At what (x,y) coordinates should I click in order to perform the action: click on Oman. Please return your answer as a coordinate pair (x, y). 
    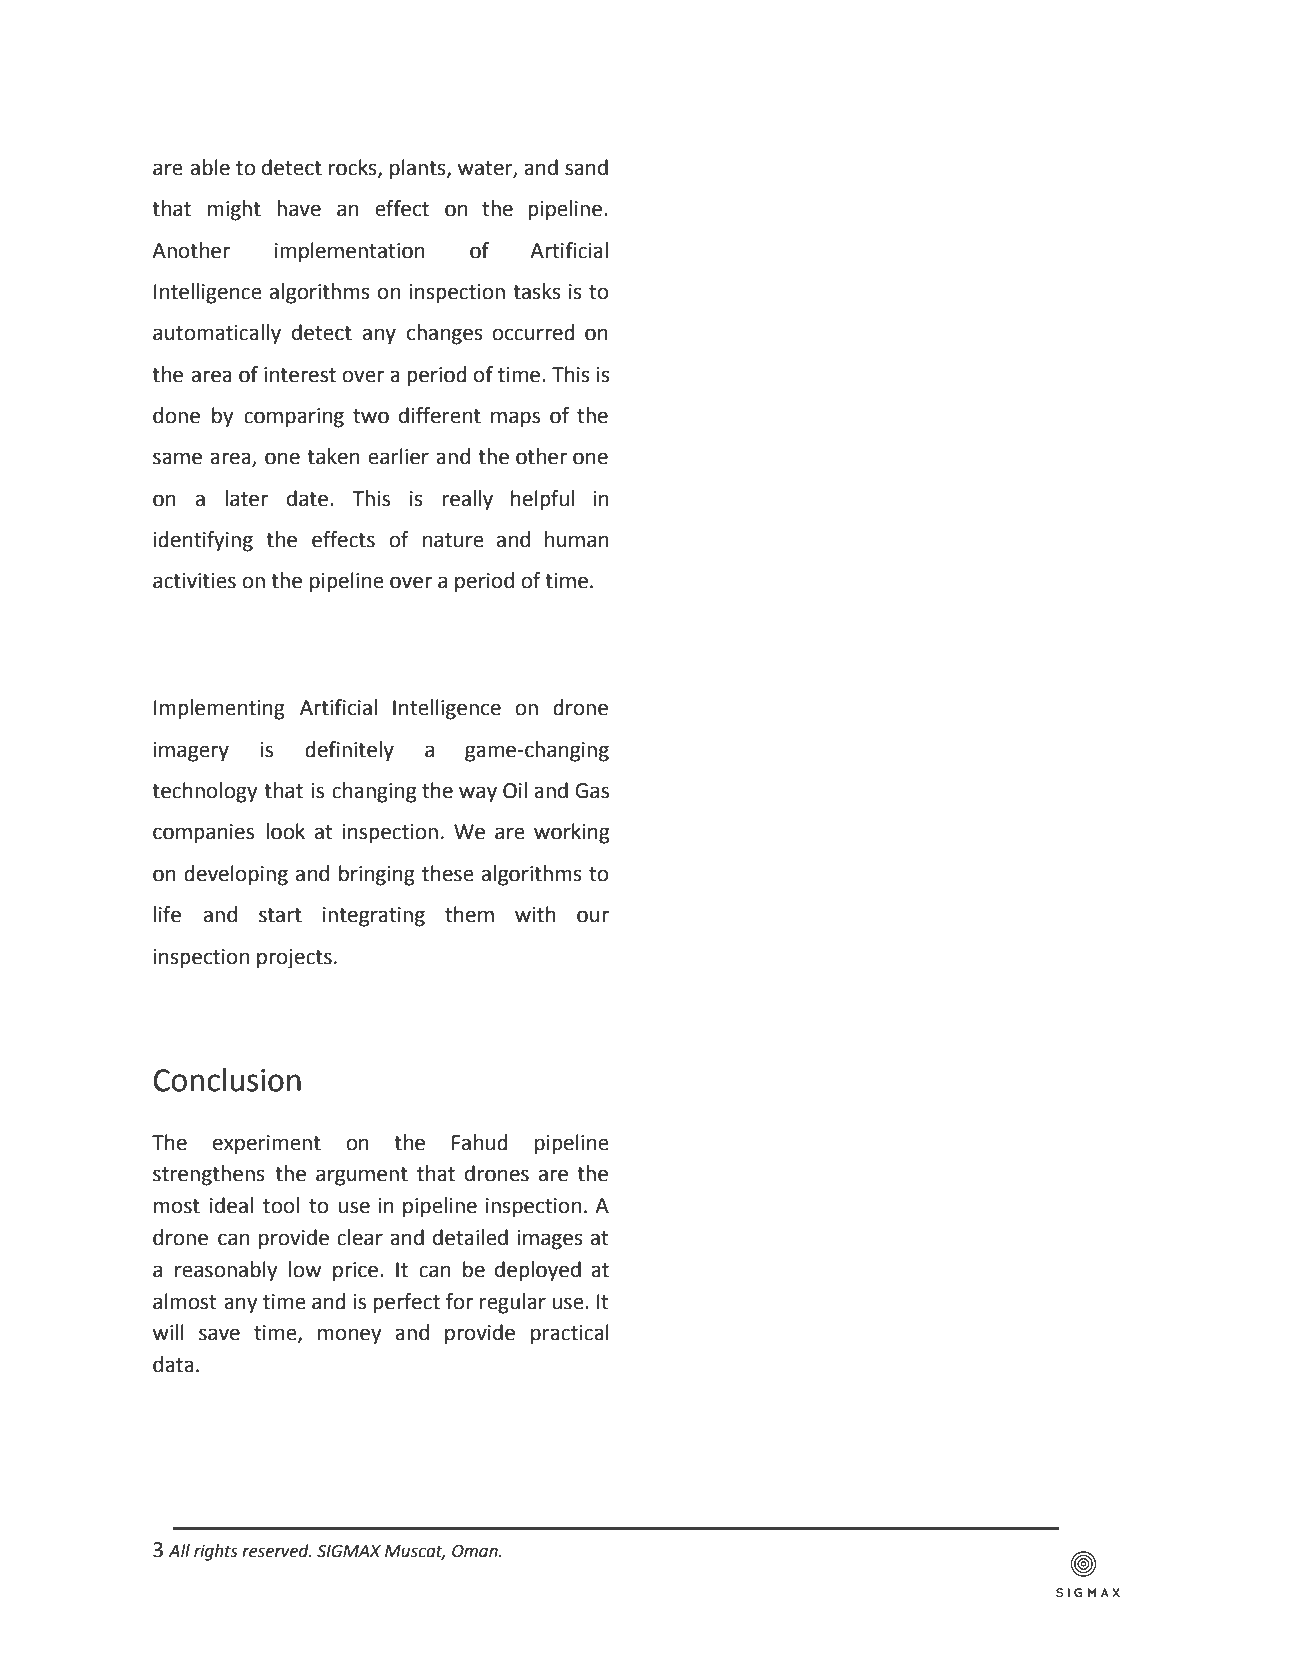
    Looking at the image, I should click on (476, 1551).
